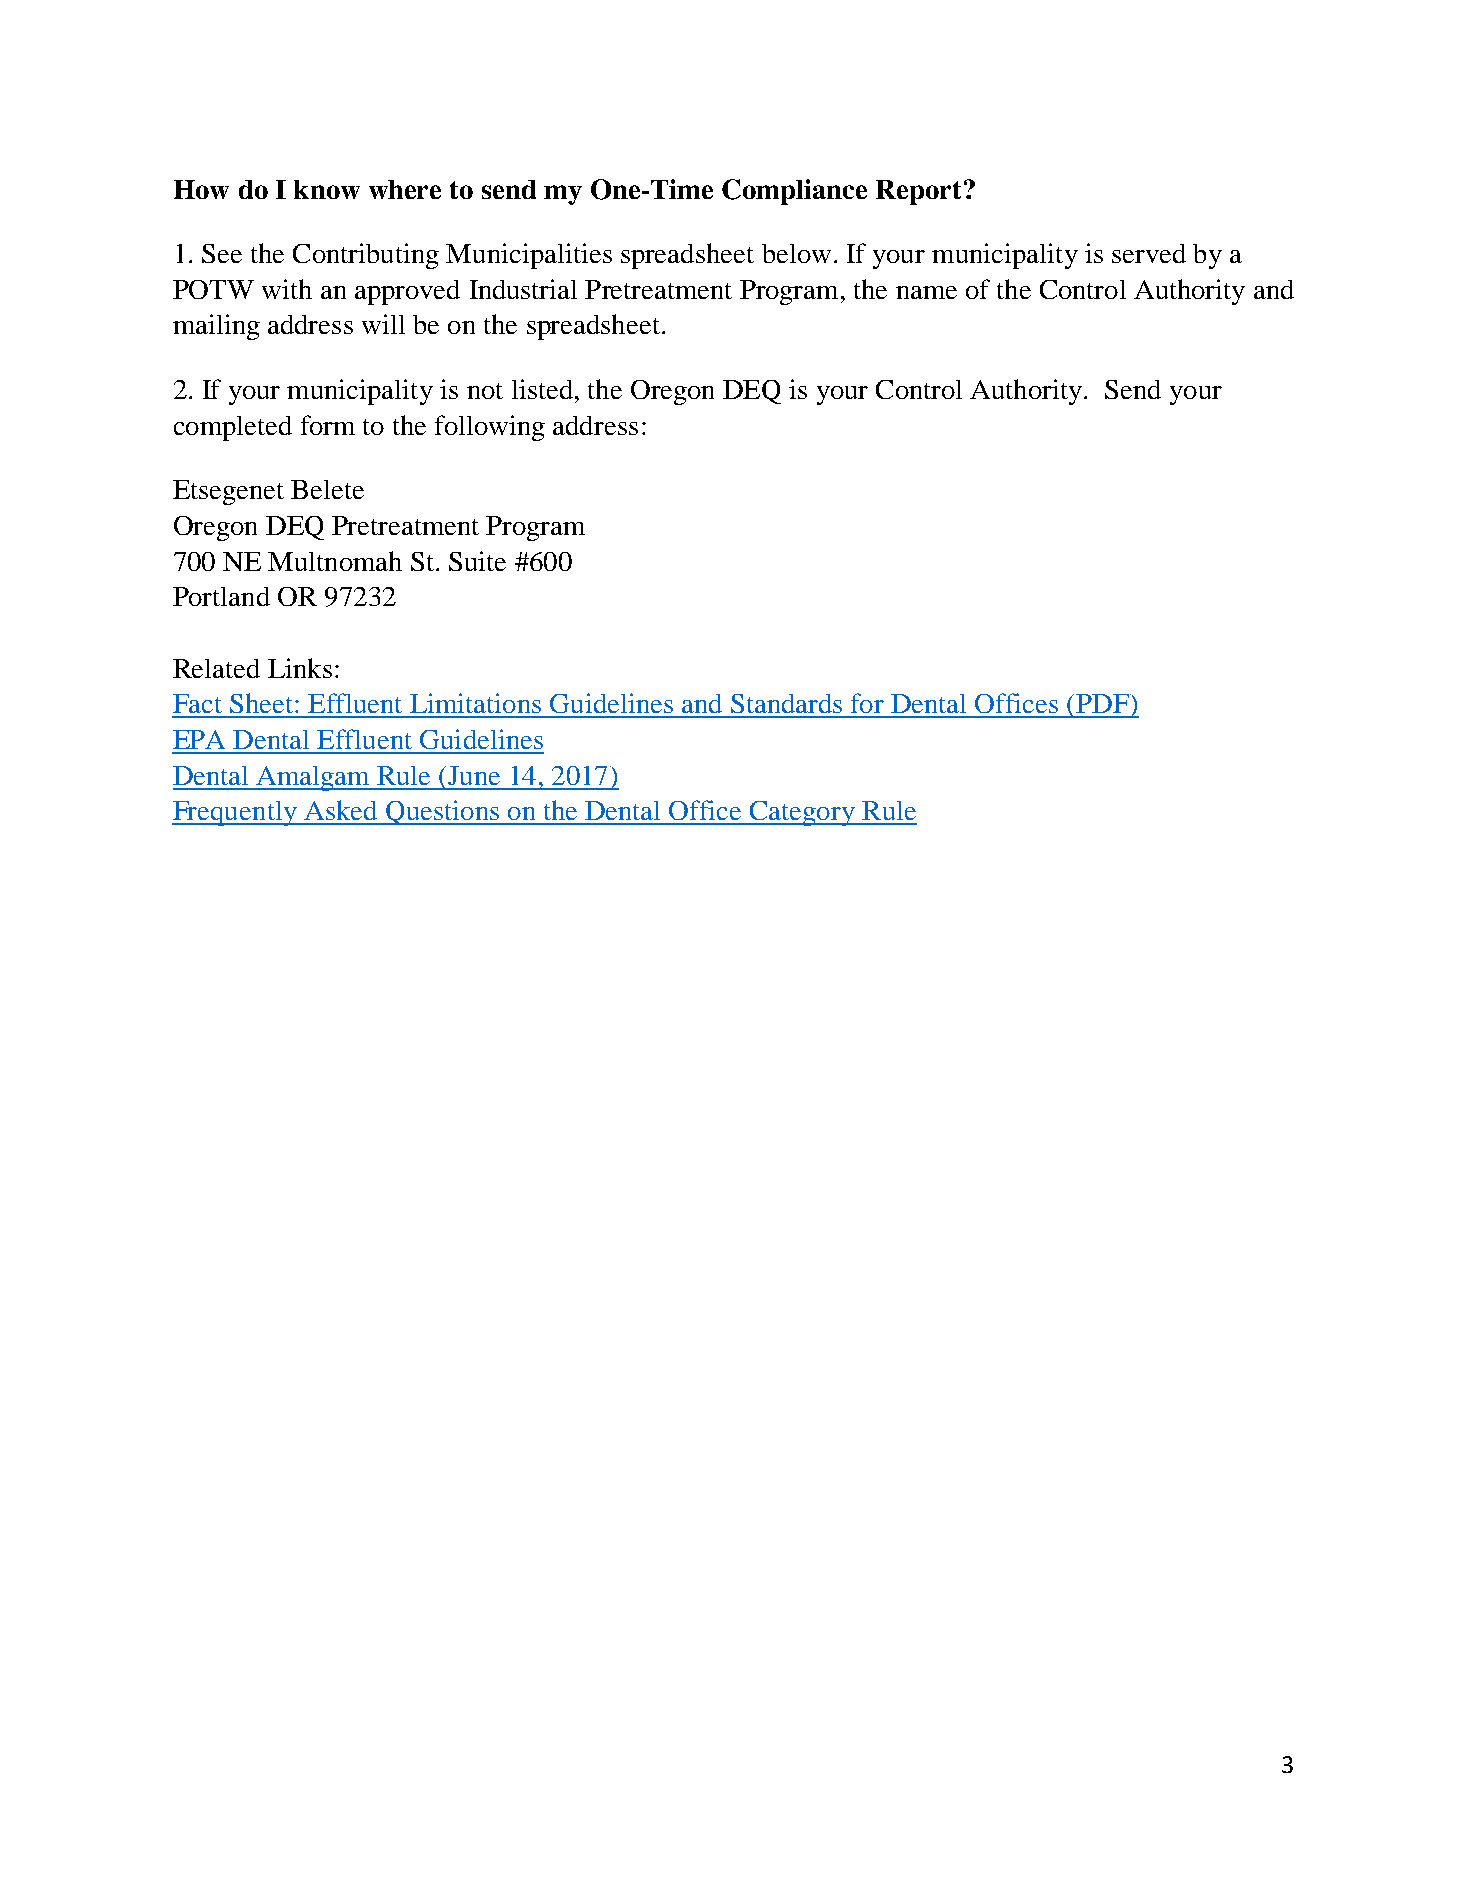  I want to click on Category, so click(803, 813).
